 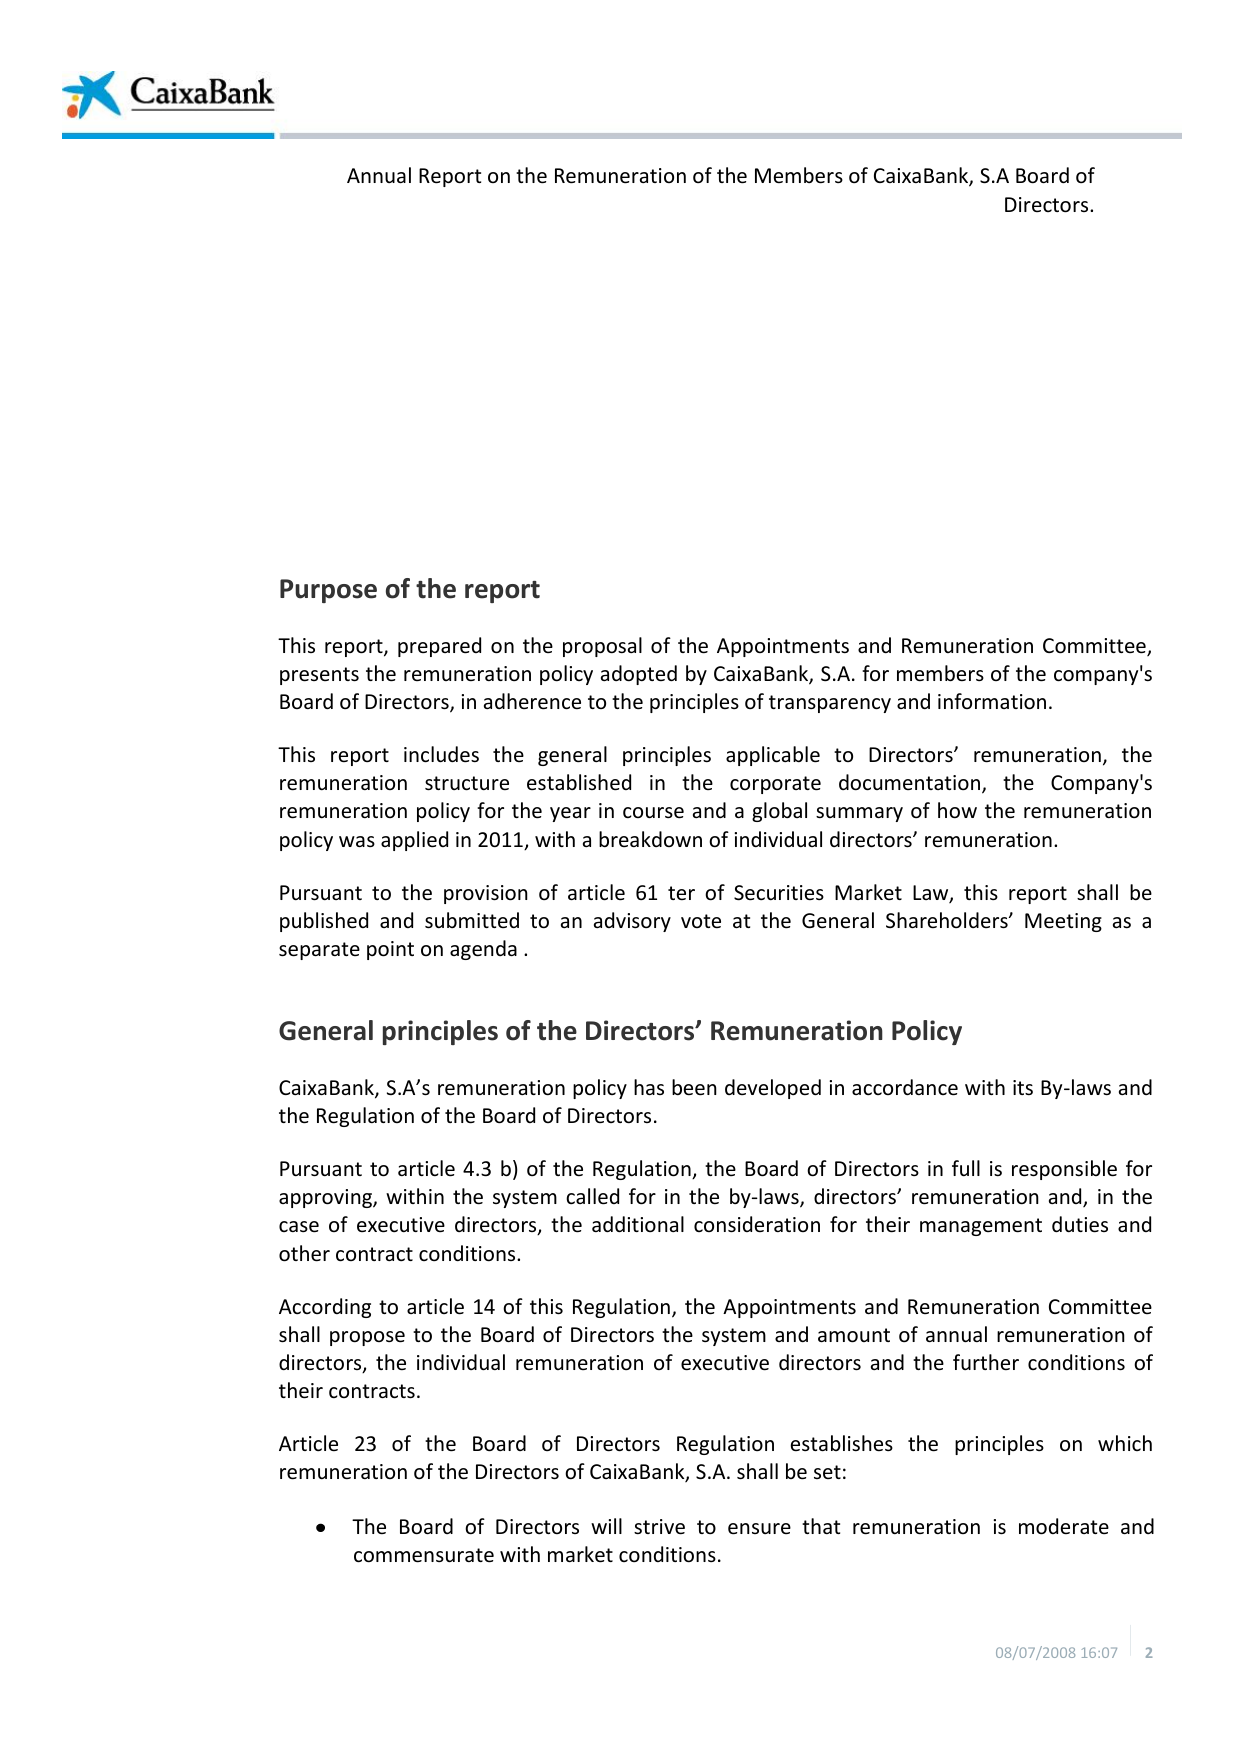 What do you see at coordinates (759, 1529) in the image?
I see `ensure` at bounding box center [759, 1529].
